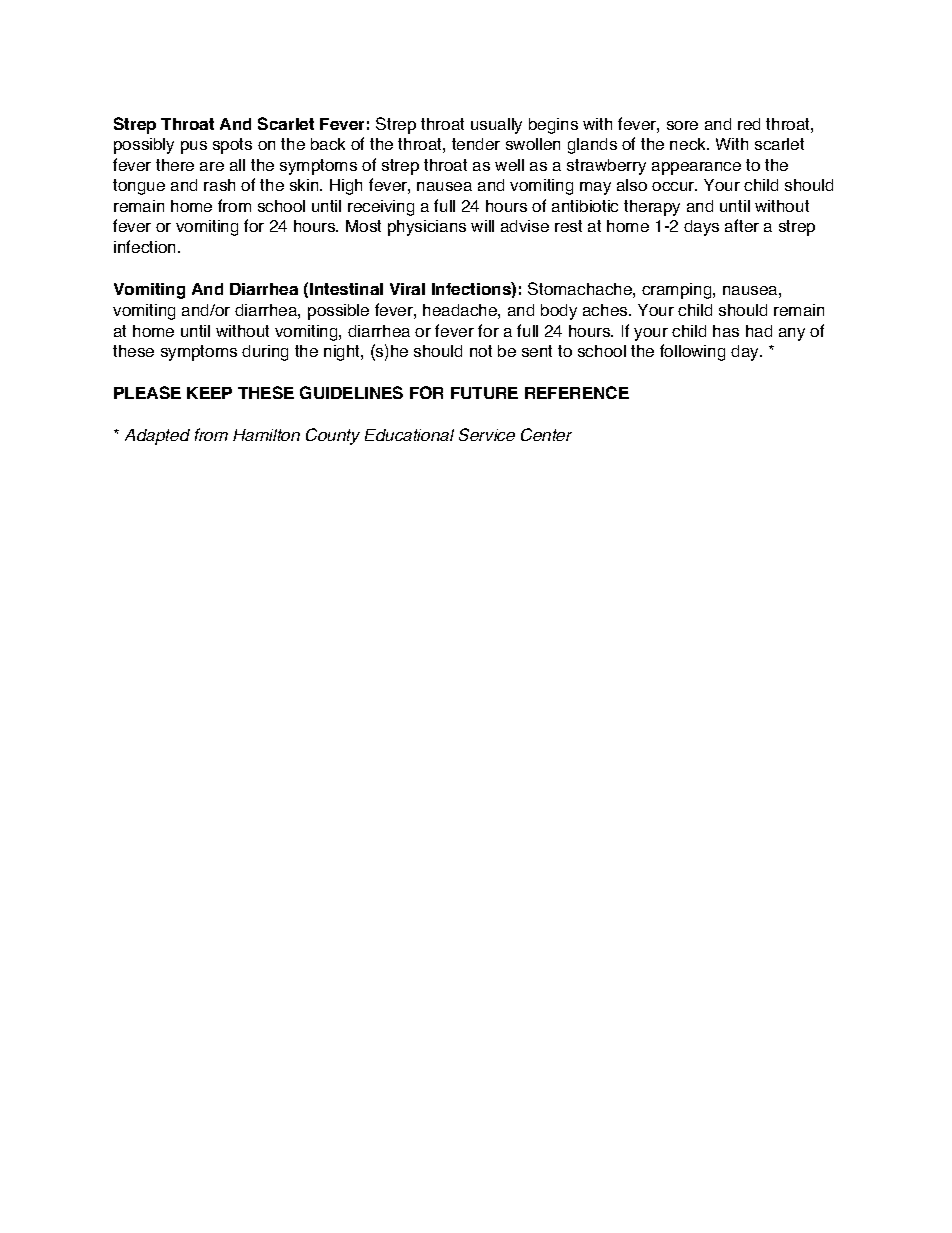 The image size is (952, 1233). Describe the element at coordinates (682, 125) in the page. I see `sore` at that location.
